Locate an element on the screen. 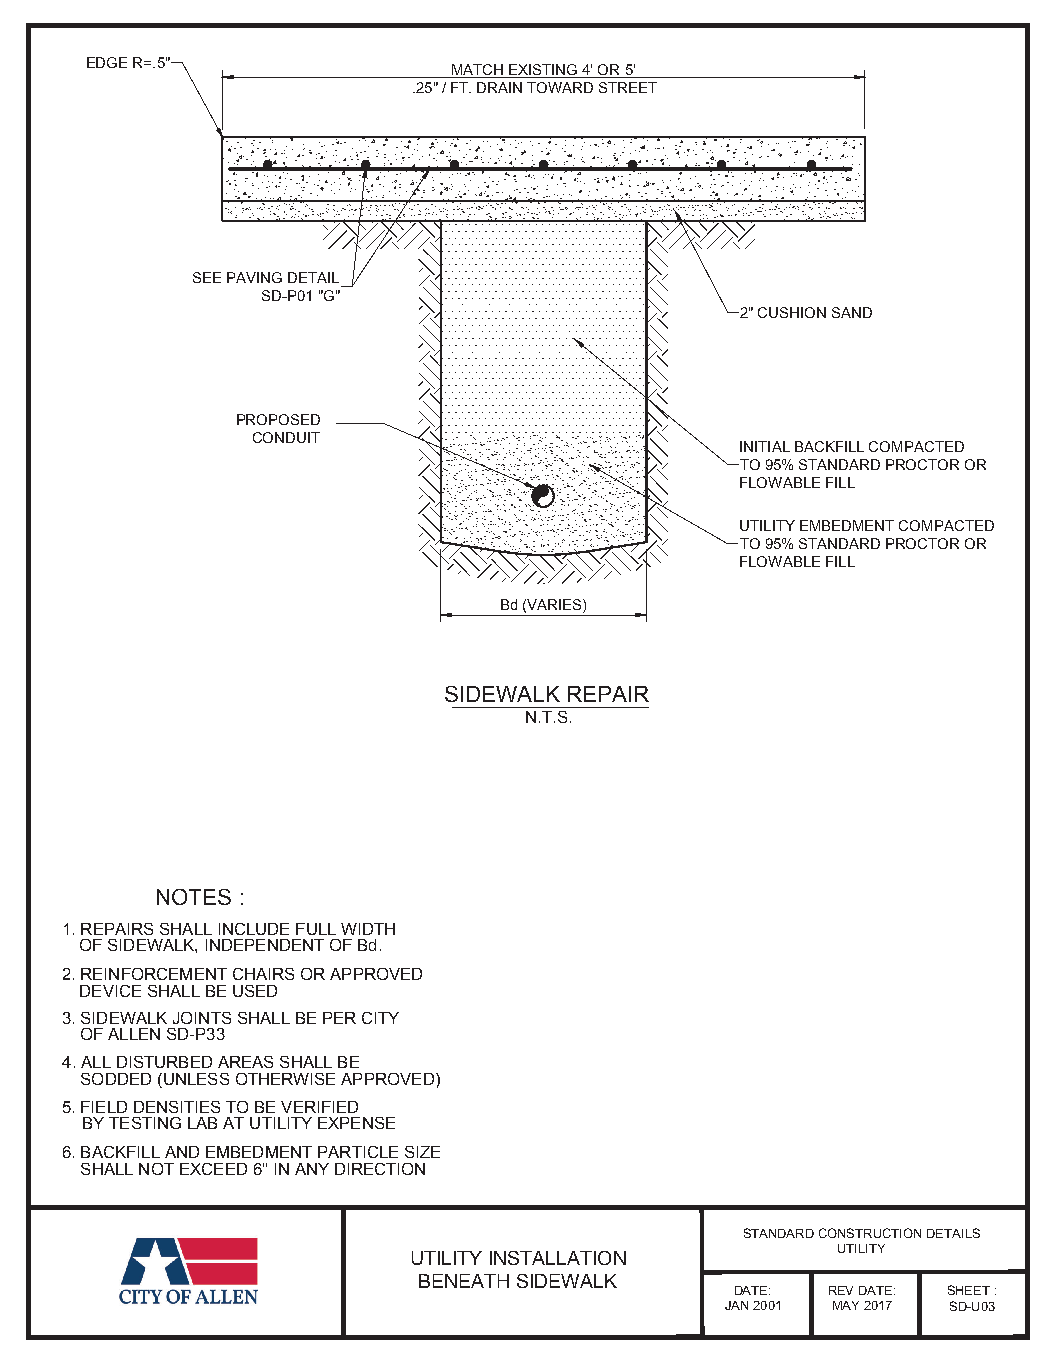  SAND is located at coordinates (852, 312).
